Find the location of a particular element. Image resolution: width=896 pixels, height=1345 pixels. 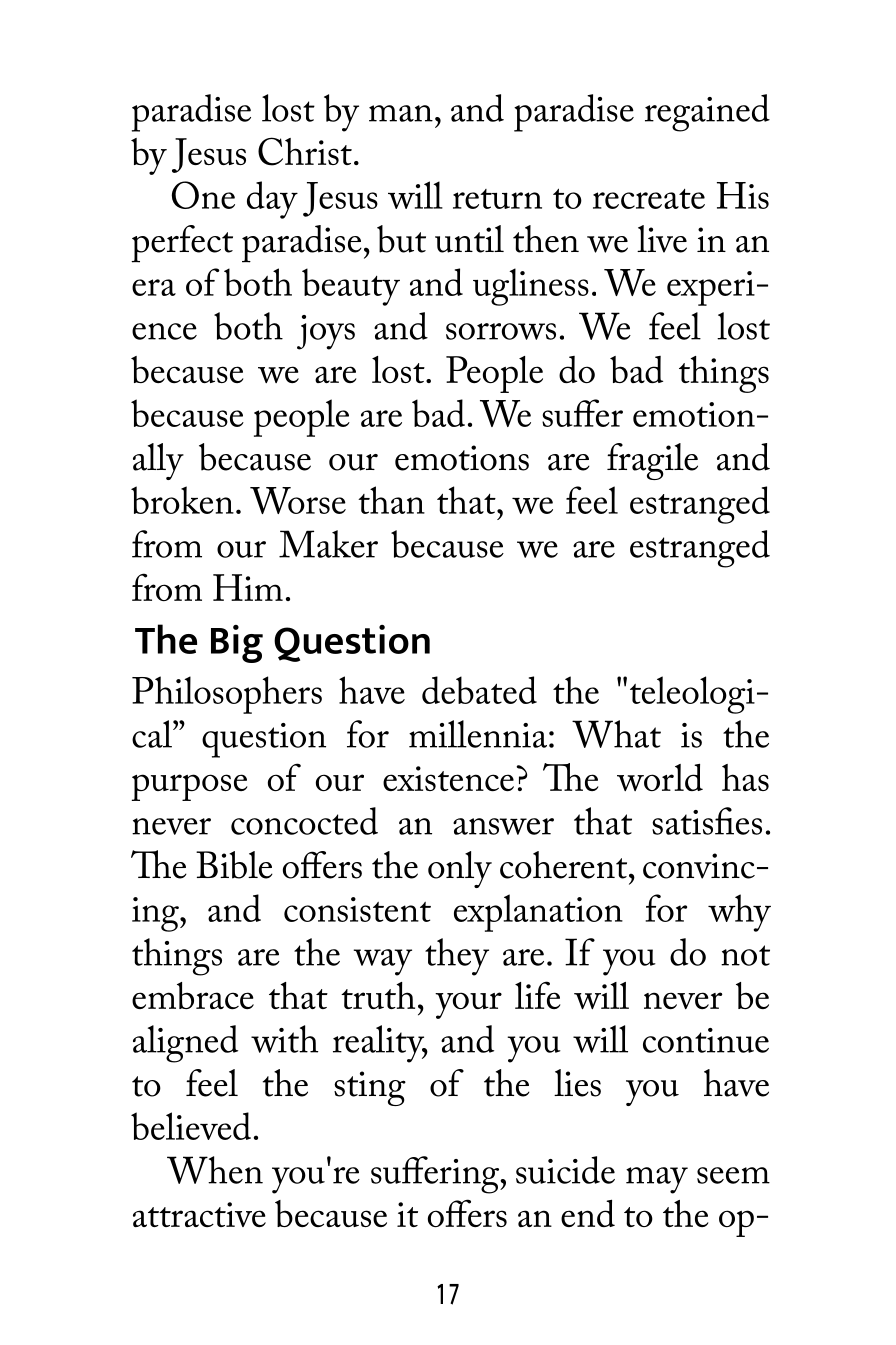

regained is located at coordinates (707, 113).
